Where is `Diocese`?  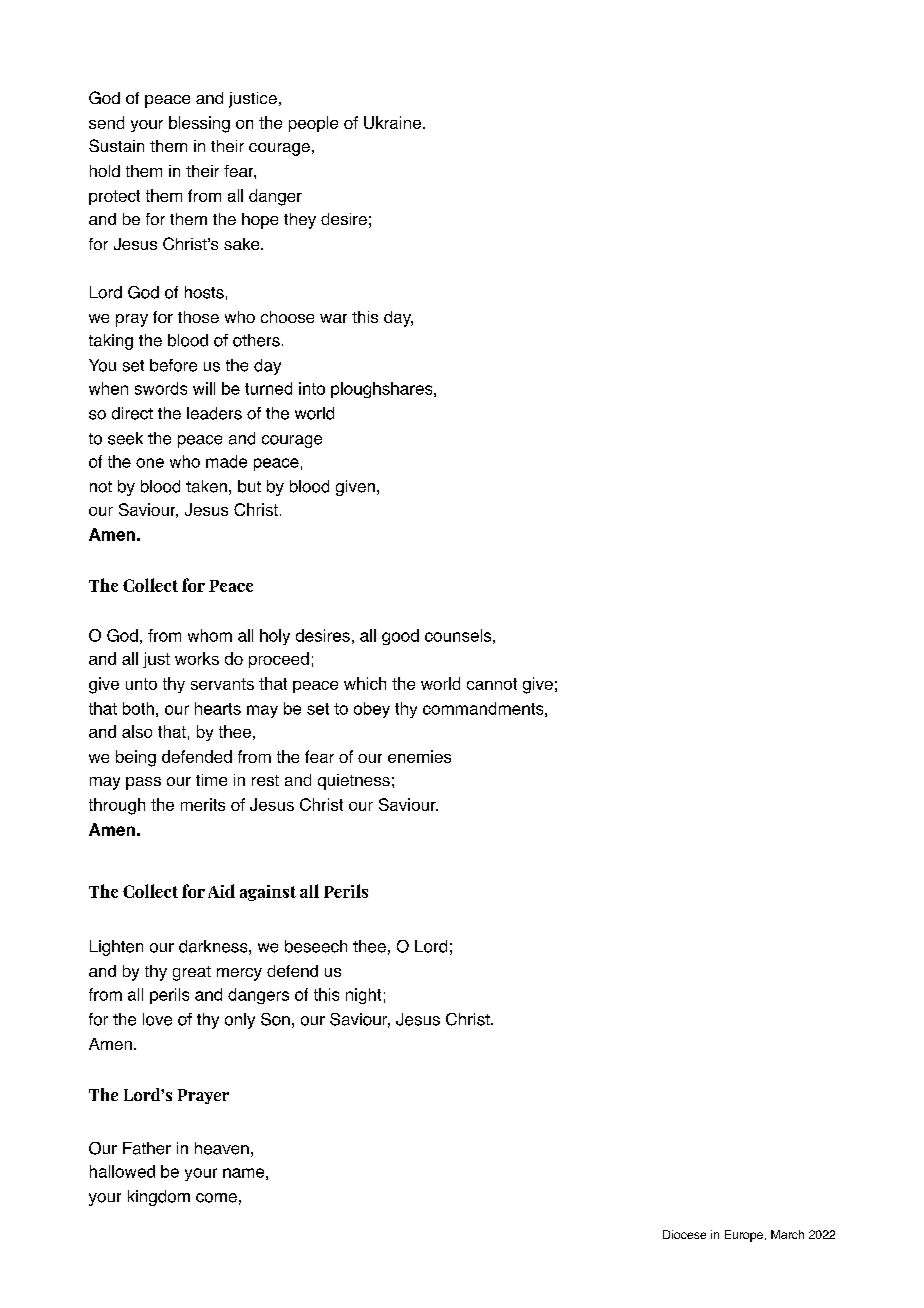 Diocese is located at coordinates (684, 1234).
